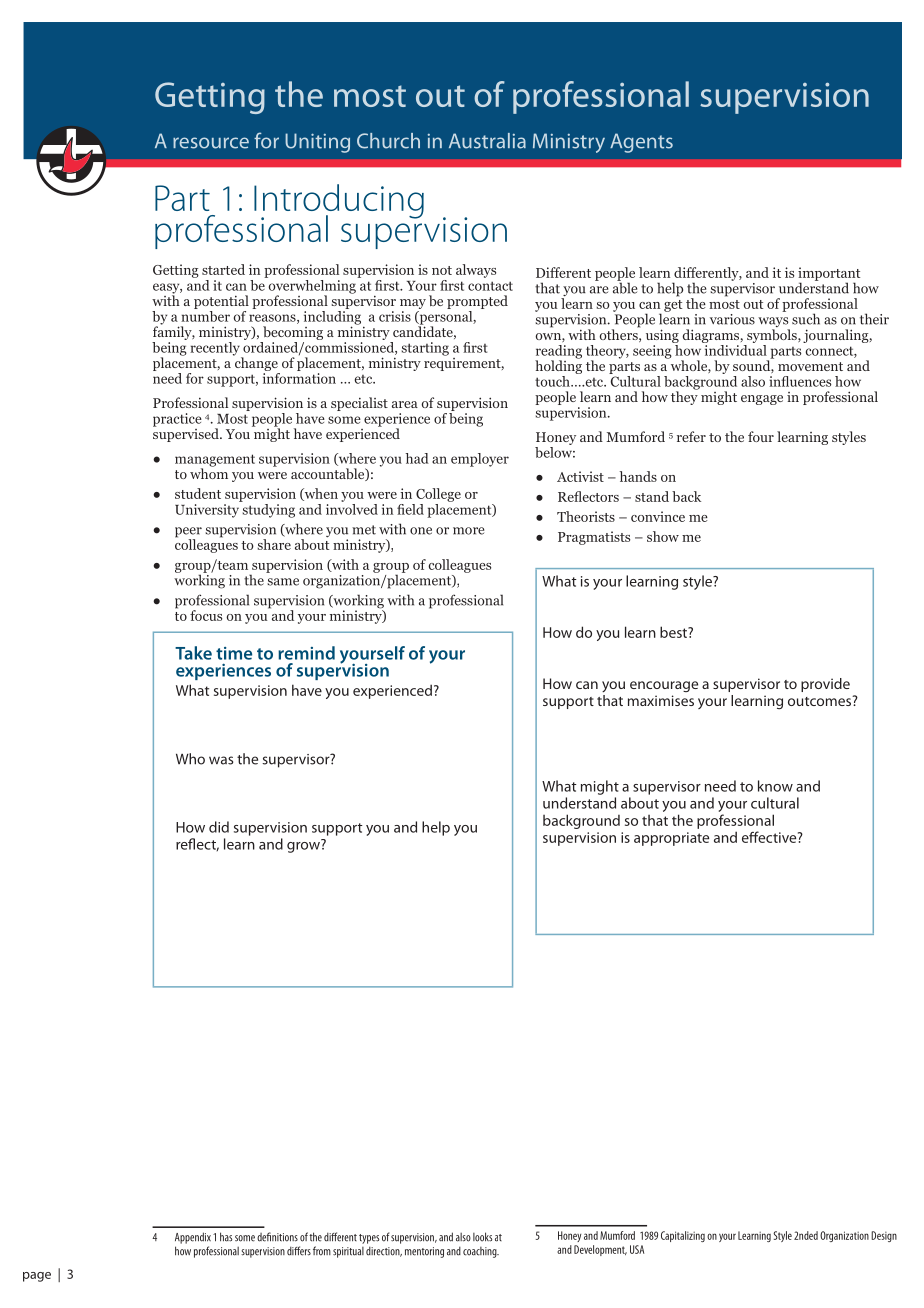  I want to click on supervised, so click(187, 434).
